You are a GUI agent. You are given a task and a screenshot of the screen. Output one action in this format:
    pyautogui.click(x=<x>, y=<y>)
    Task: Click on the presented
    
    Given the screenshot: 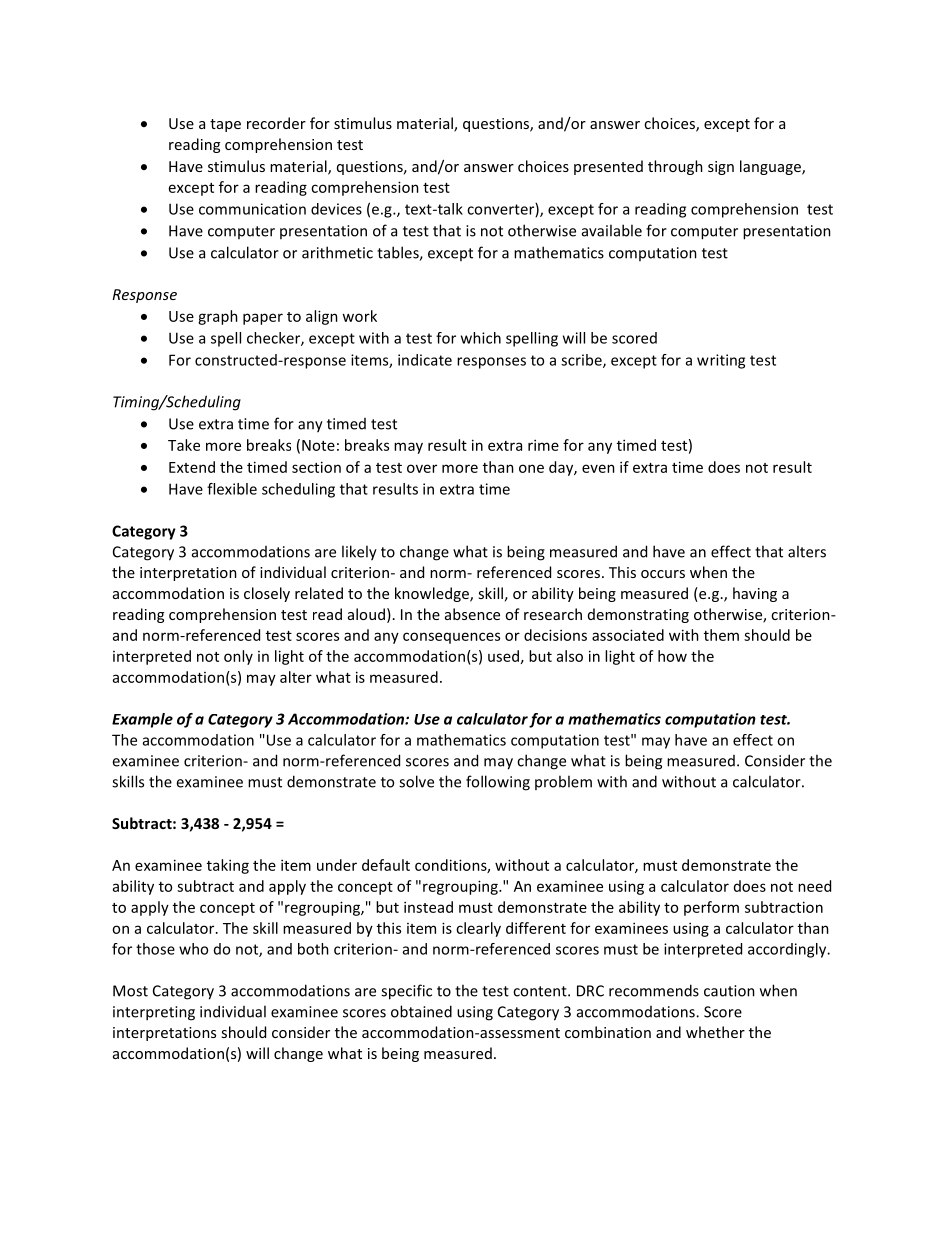 What is the action you would take?
    pyautogui.click(x=608, y=167)
